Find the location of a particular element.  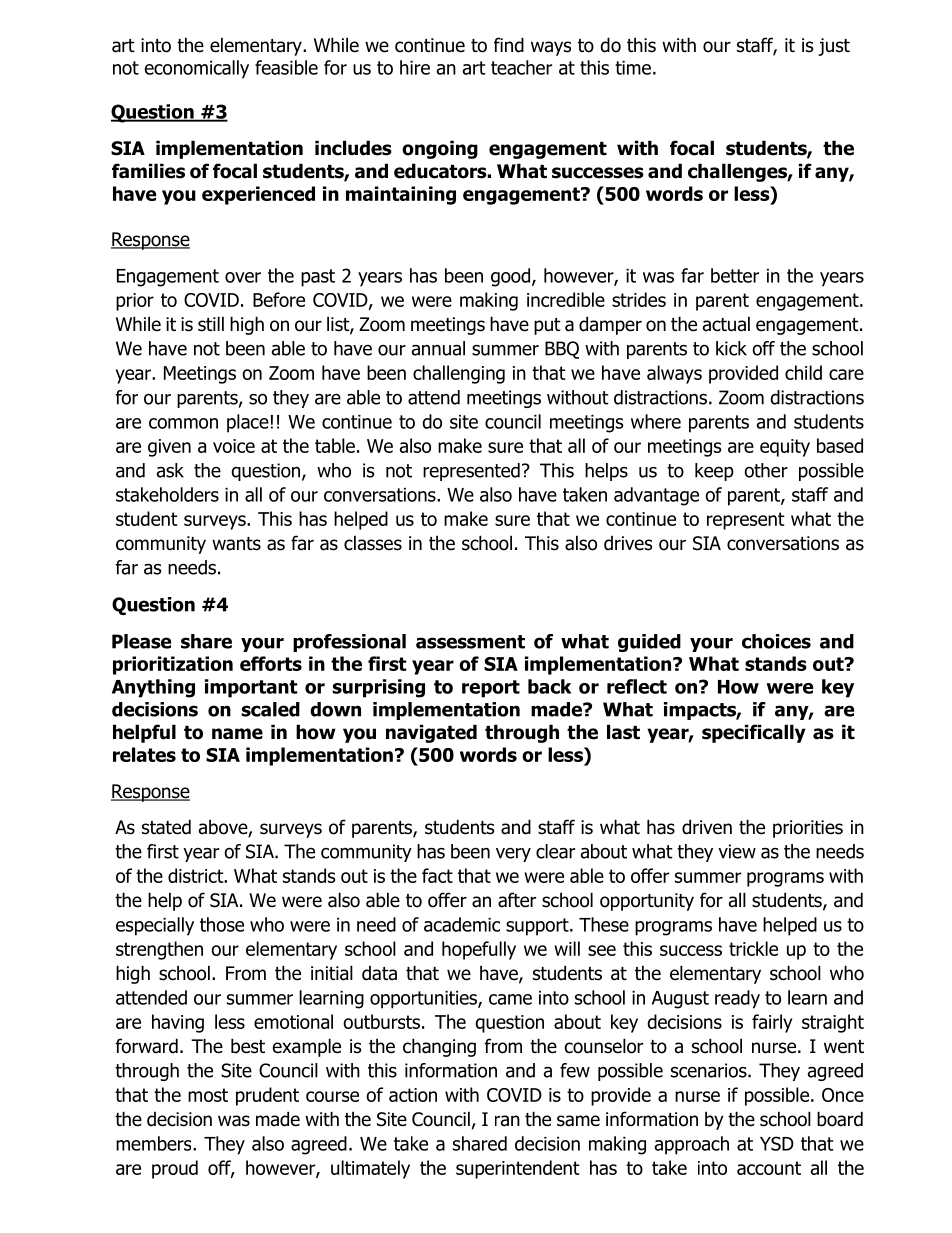

teacher is located at coordinates (521, 67).
